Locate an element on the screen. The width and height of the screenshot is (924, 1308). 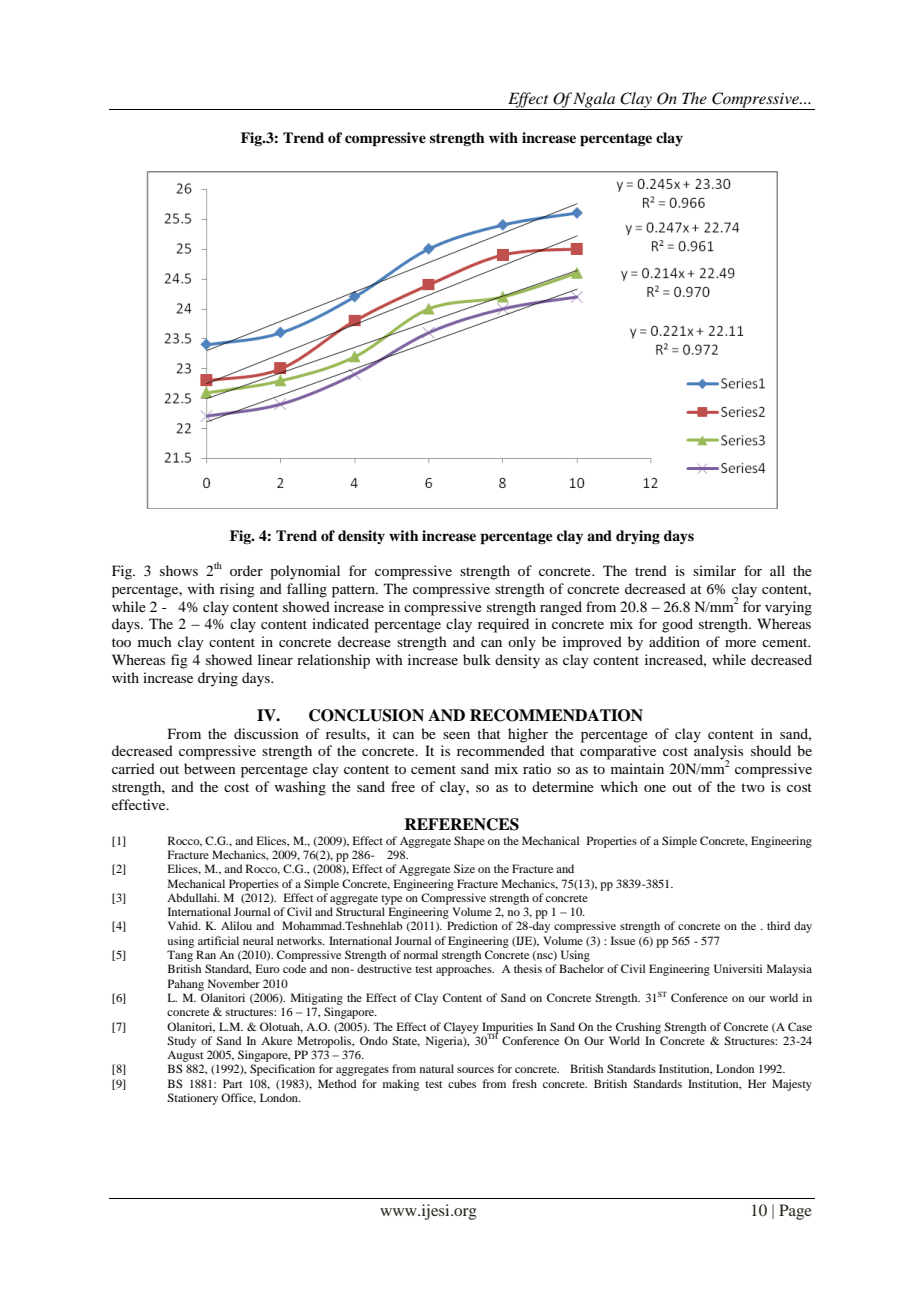
Stationery is located at coordinates (192, 1099).
